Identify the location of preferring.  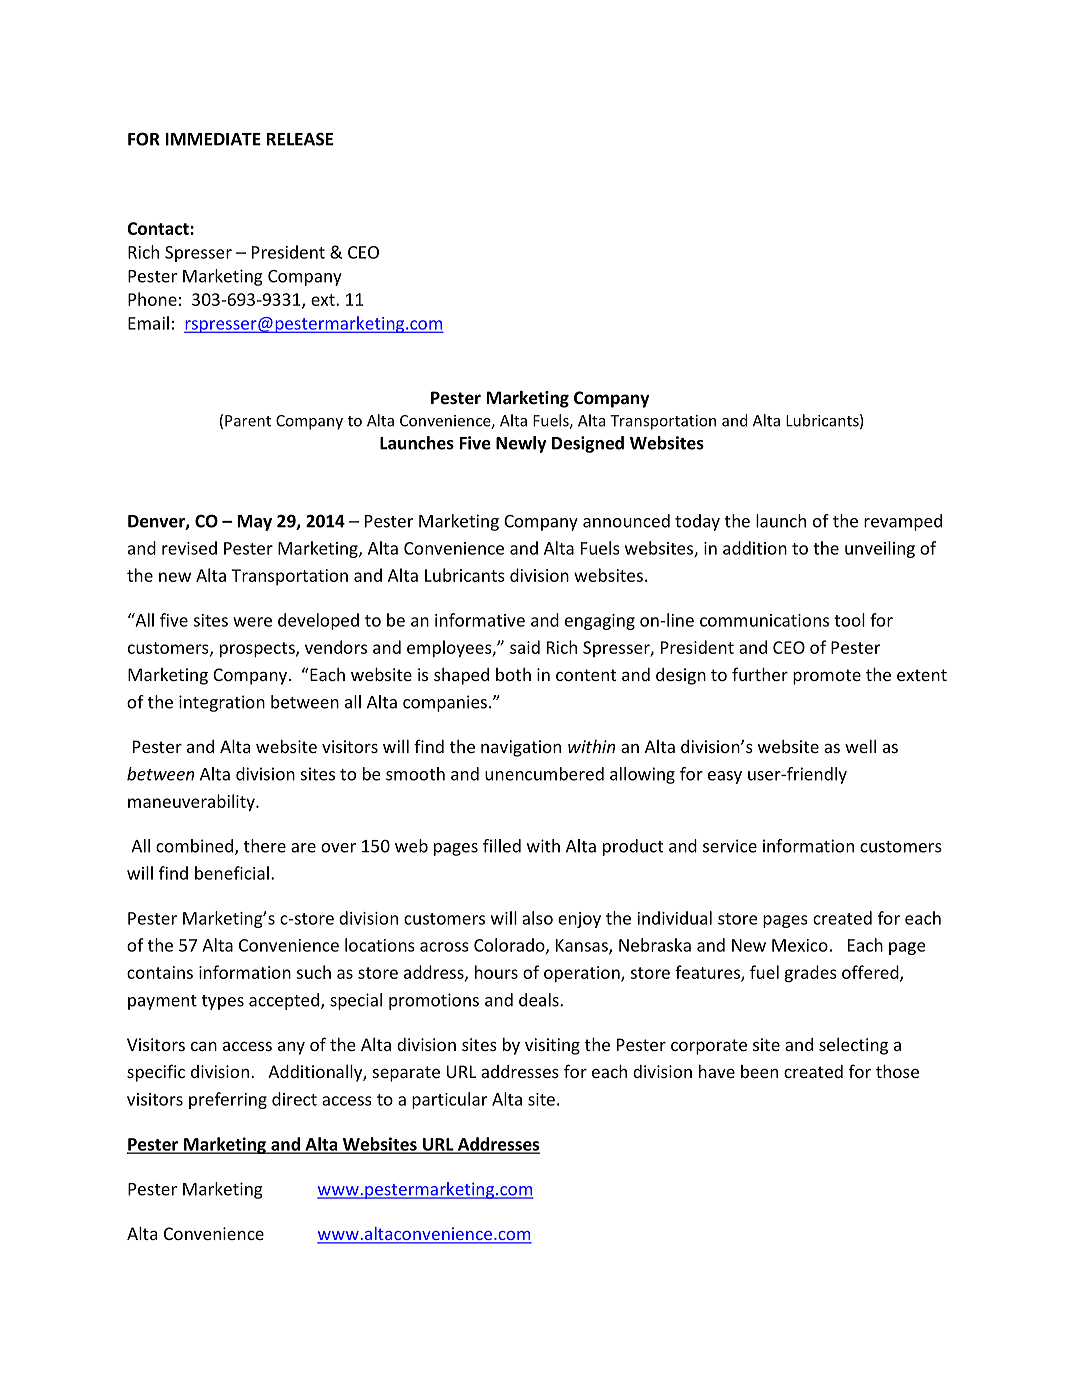
(228, 1100).
